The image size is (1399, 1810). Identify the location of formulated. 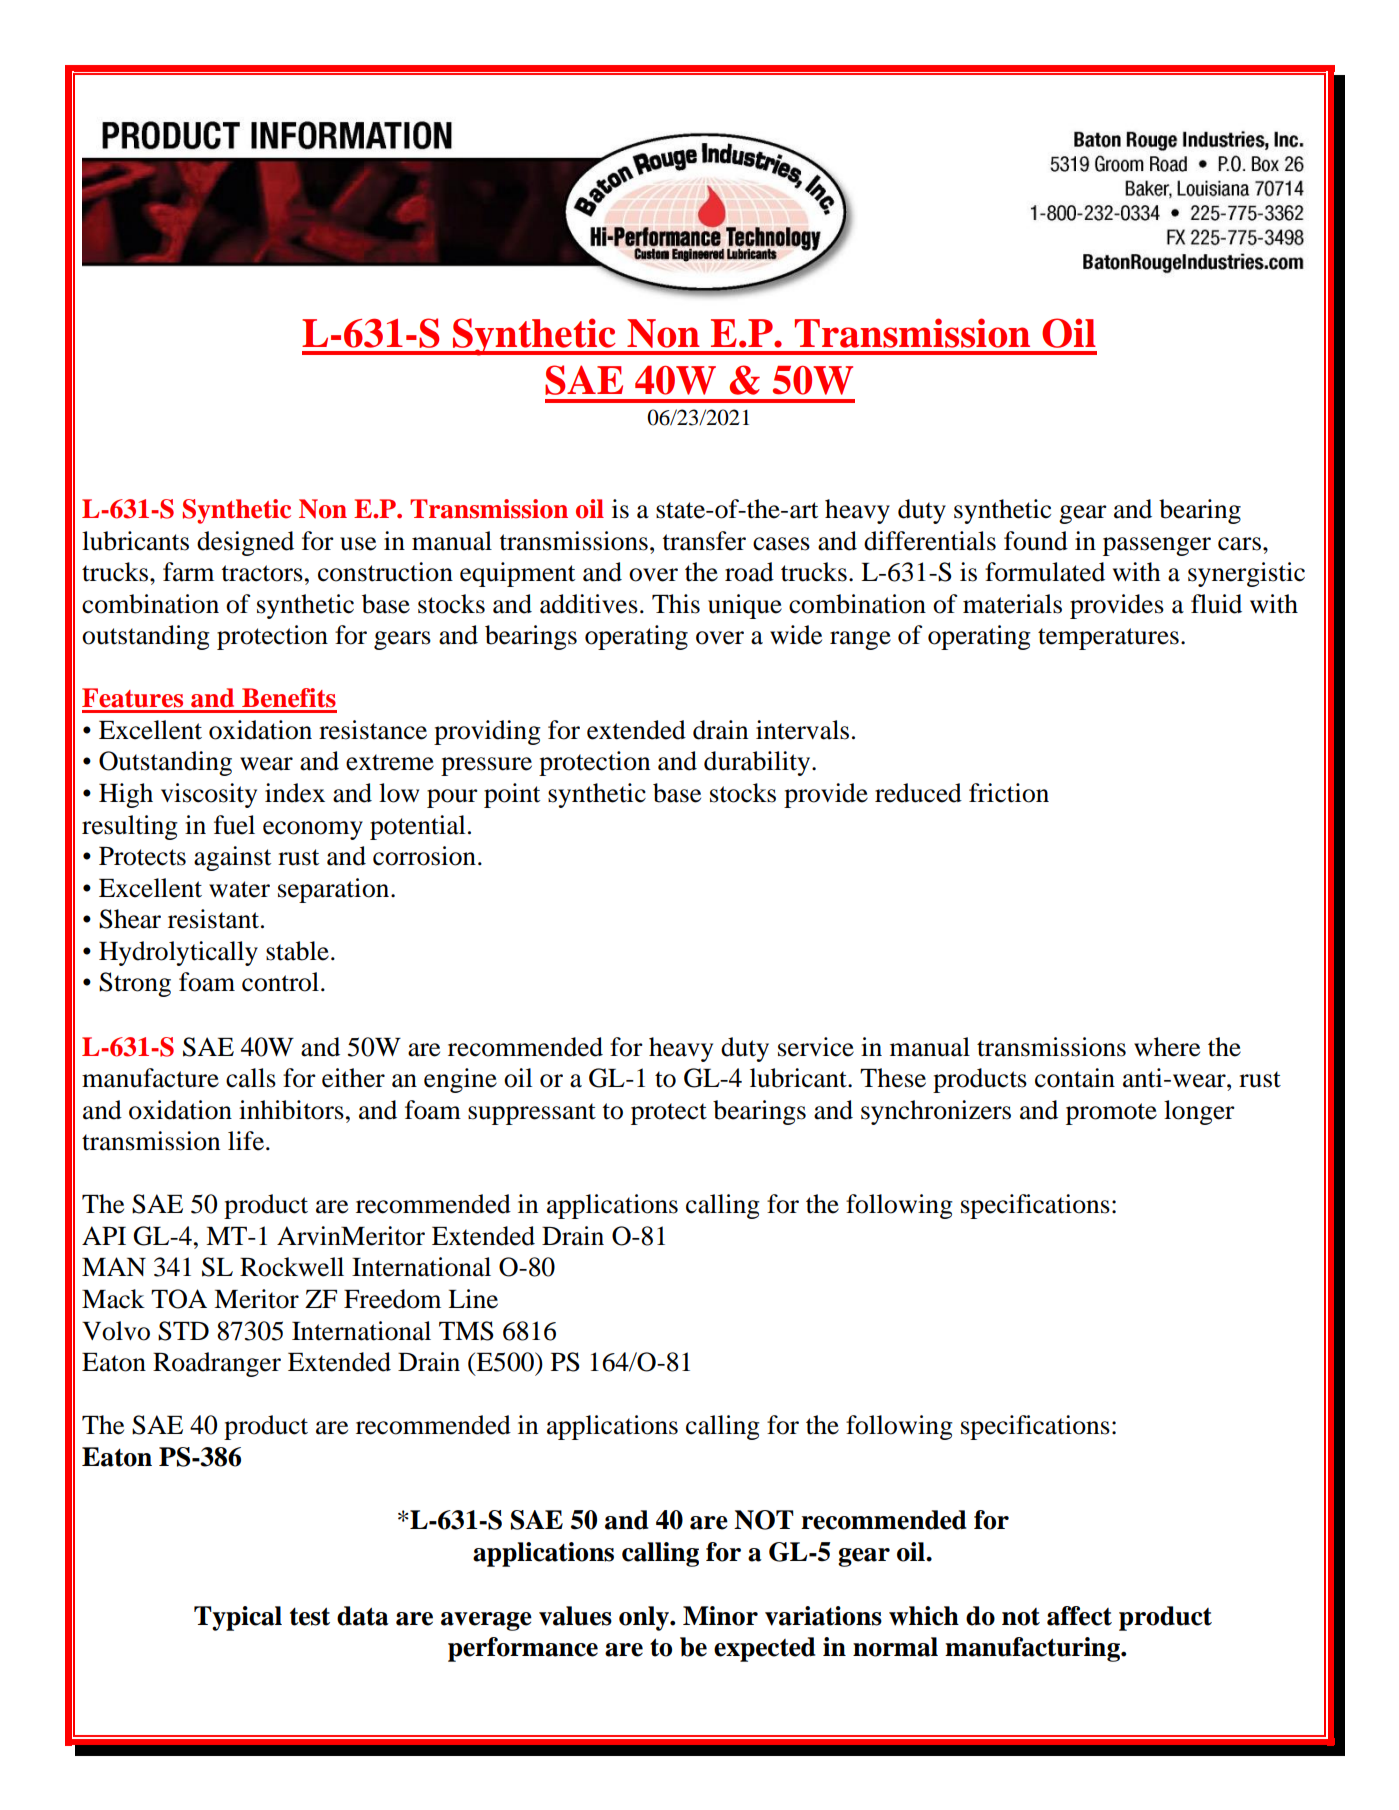
(1045, 572).
